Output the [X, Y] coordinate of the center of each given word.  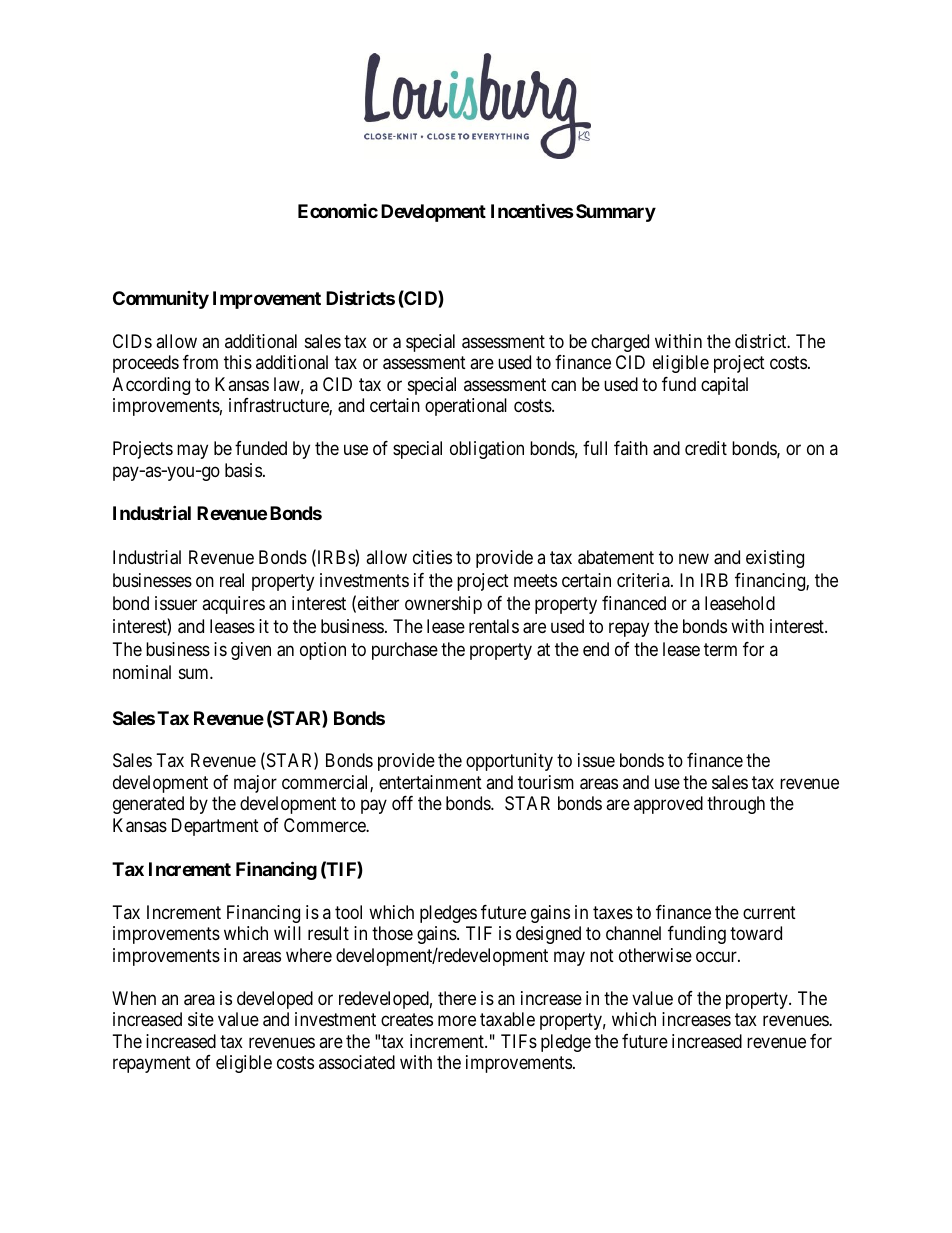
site [201, 1019]
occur [717, 956]
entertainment [430, 782]
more [457, 1021]
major [255, 784]
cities [432, 557]
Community [161, 300]
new [694, 558]
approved [668, 805]
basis [243, 470]
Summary [616, 213]
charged [620, 343]
